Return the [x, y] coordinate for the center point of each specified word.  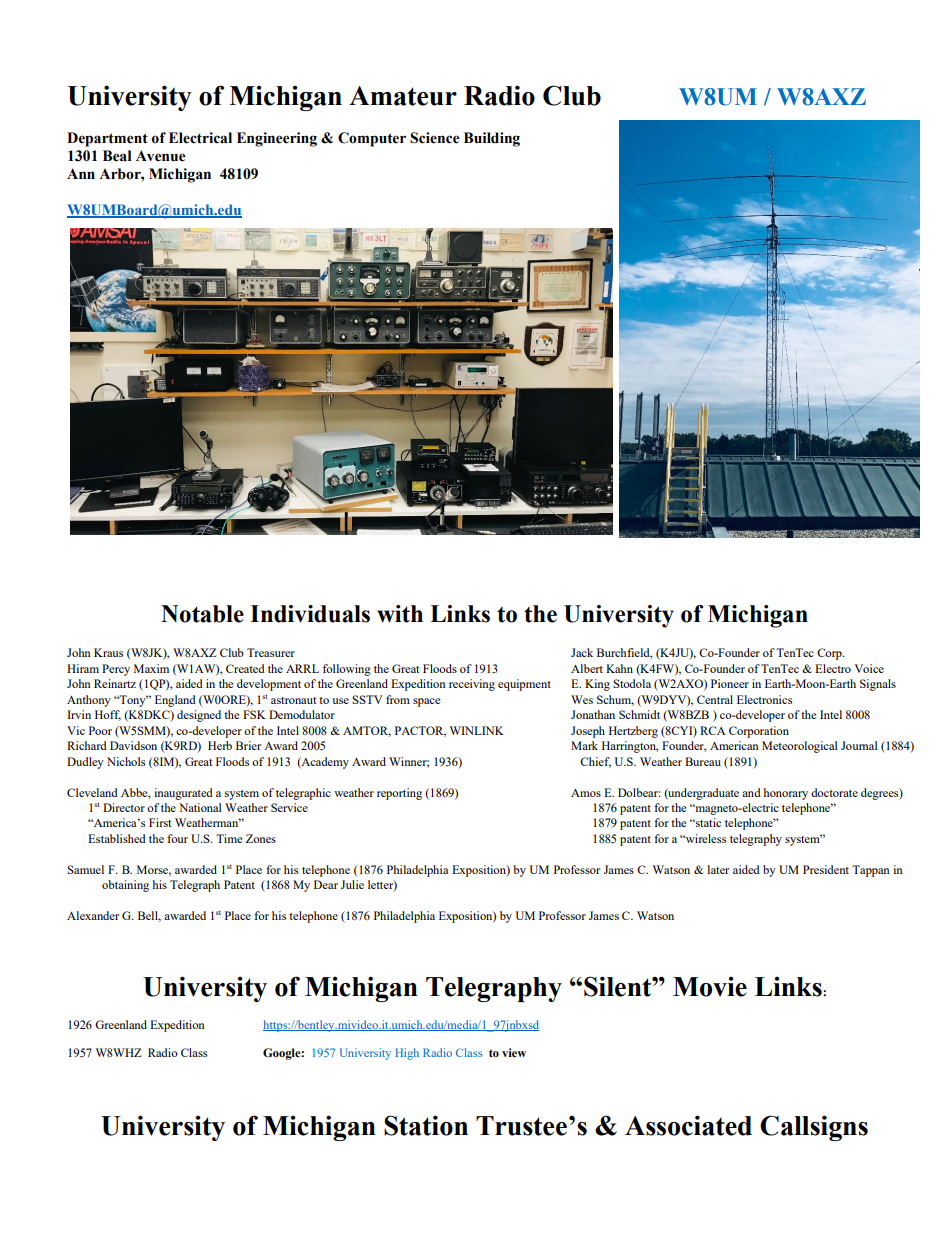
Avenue [161, 156]
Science [435, 138]
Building [492, 139]
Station [426, 1125]
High [407, 1054]
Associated [688, 1125]
